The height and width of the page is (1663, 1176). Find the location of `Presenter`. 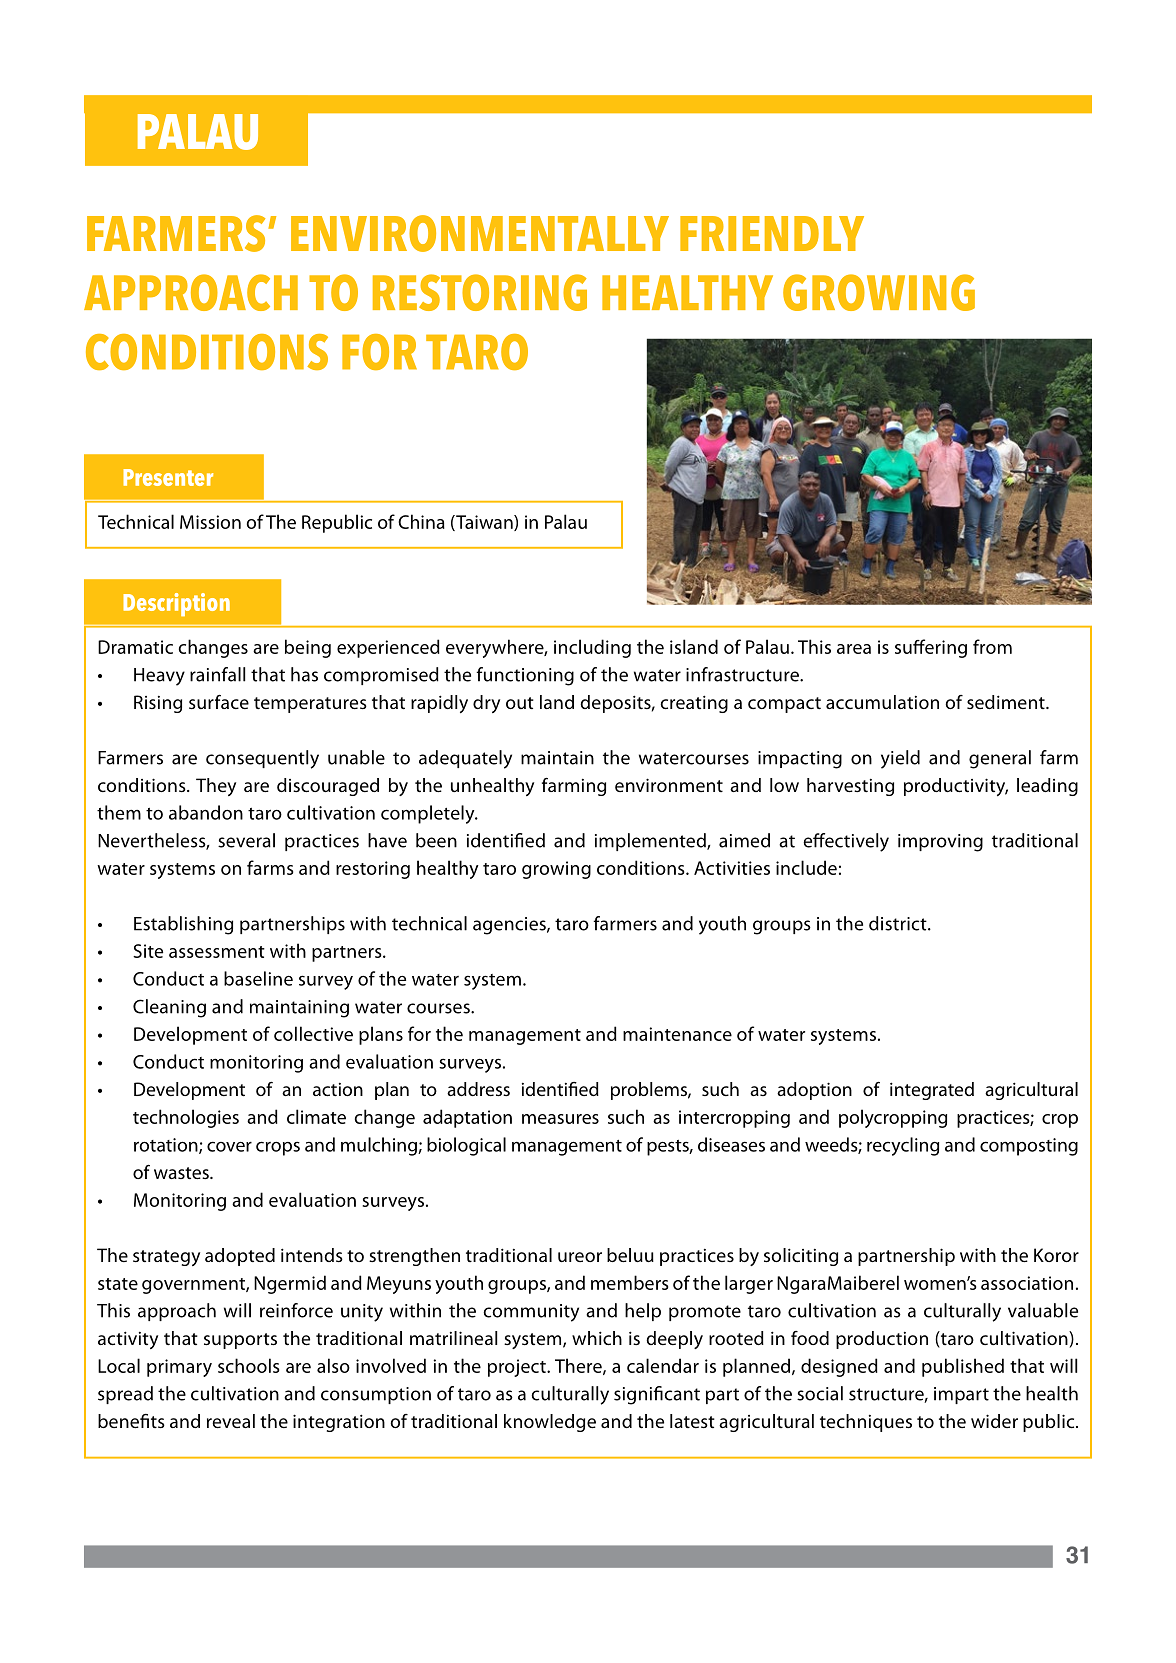

Presenter is located at coordinates (168, 477).
